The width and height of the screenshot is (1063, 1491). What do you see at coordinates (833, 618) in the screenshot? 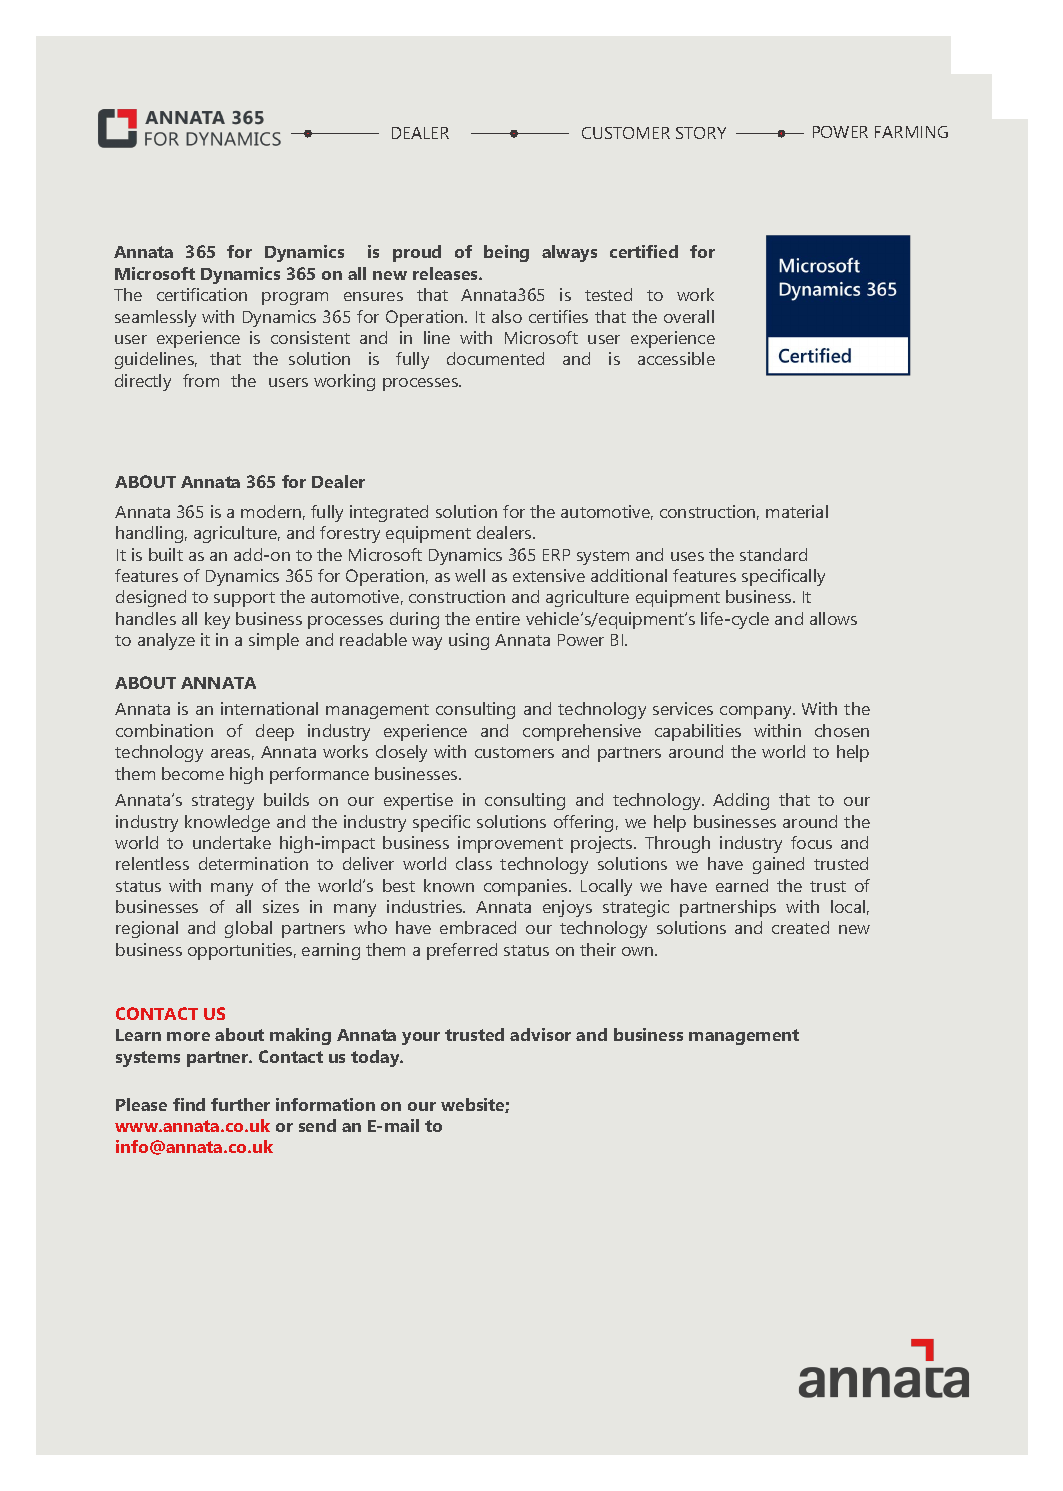
I see `allows` at bounding box center [833, 618].
